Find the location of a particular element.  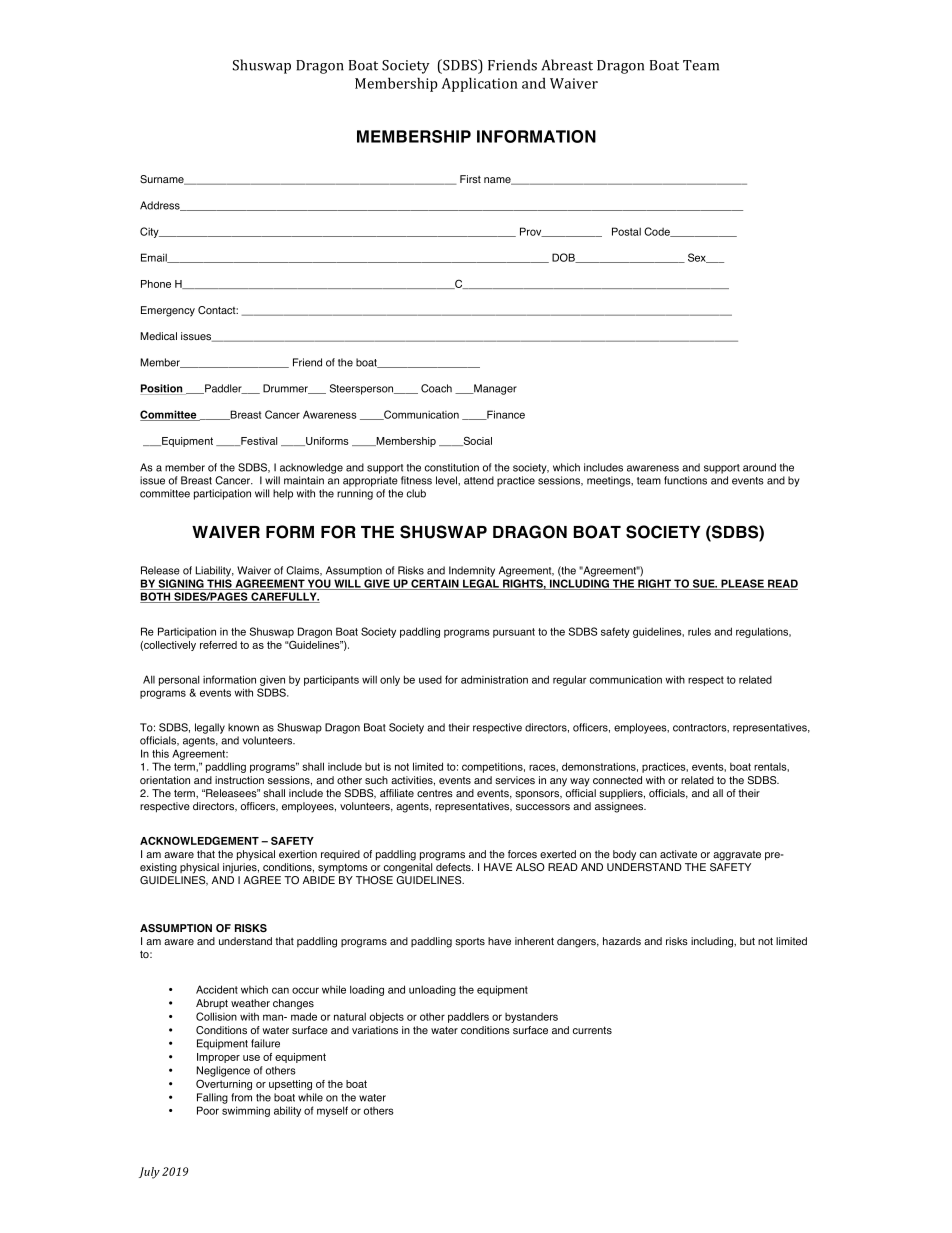

Postal is located at coordinates (626, 231).
